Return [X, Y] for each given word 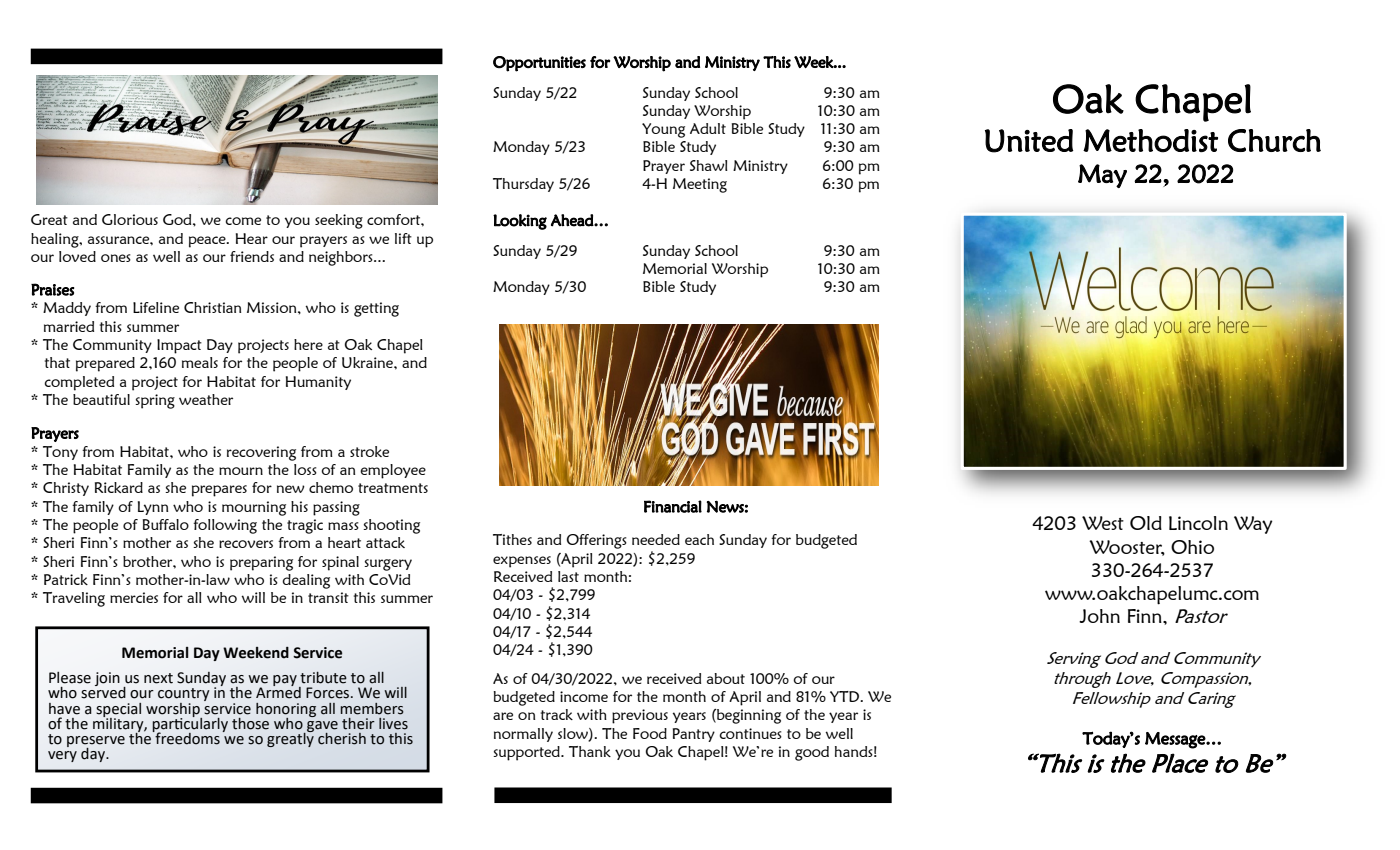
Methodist [1150, 141]
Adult [708, 128]
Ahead [573, 220]
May [1102, 176]
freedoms [186, 737]
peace [208, 242]
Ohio [1192, 547]
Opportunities [539, 64]
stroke [369, 451]
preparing [261, 563]
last [568, 576]
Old [1146, 523]
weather [206, 399]
